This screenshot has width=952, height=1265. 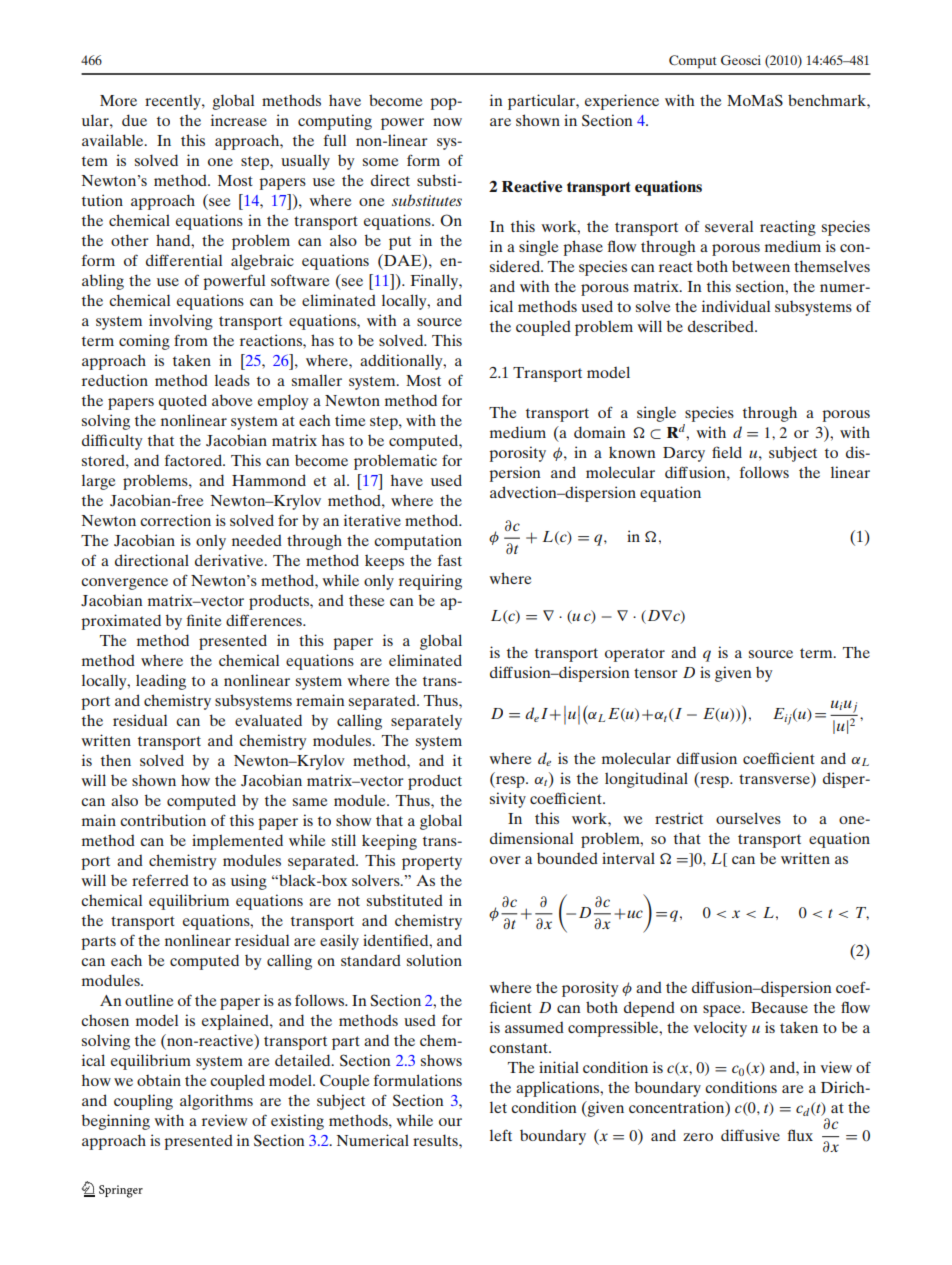 I want to click on separately, so click(x=426, y=722).
